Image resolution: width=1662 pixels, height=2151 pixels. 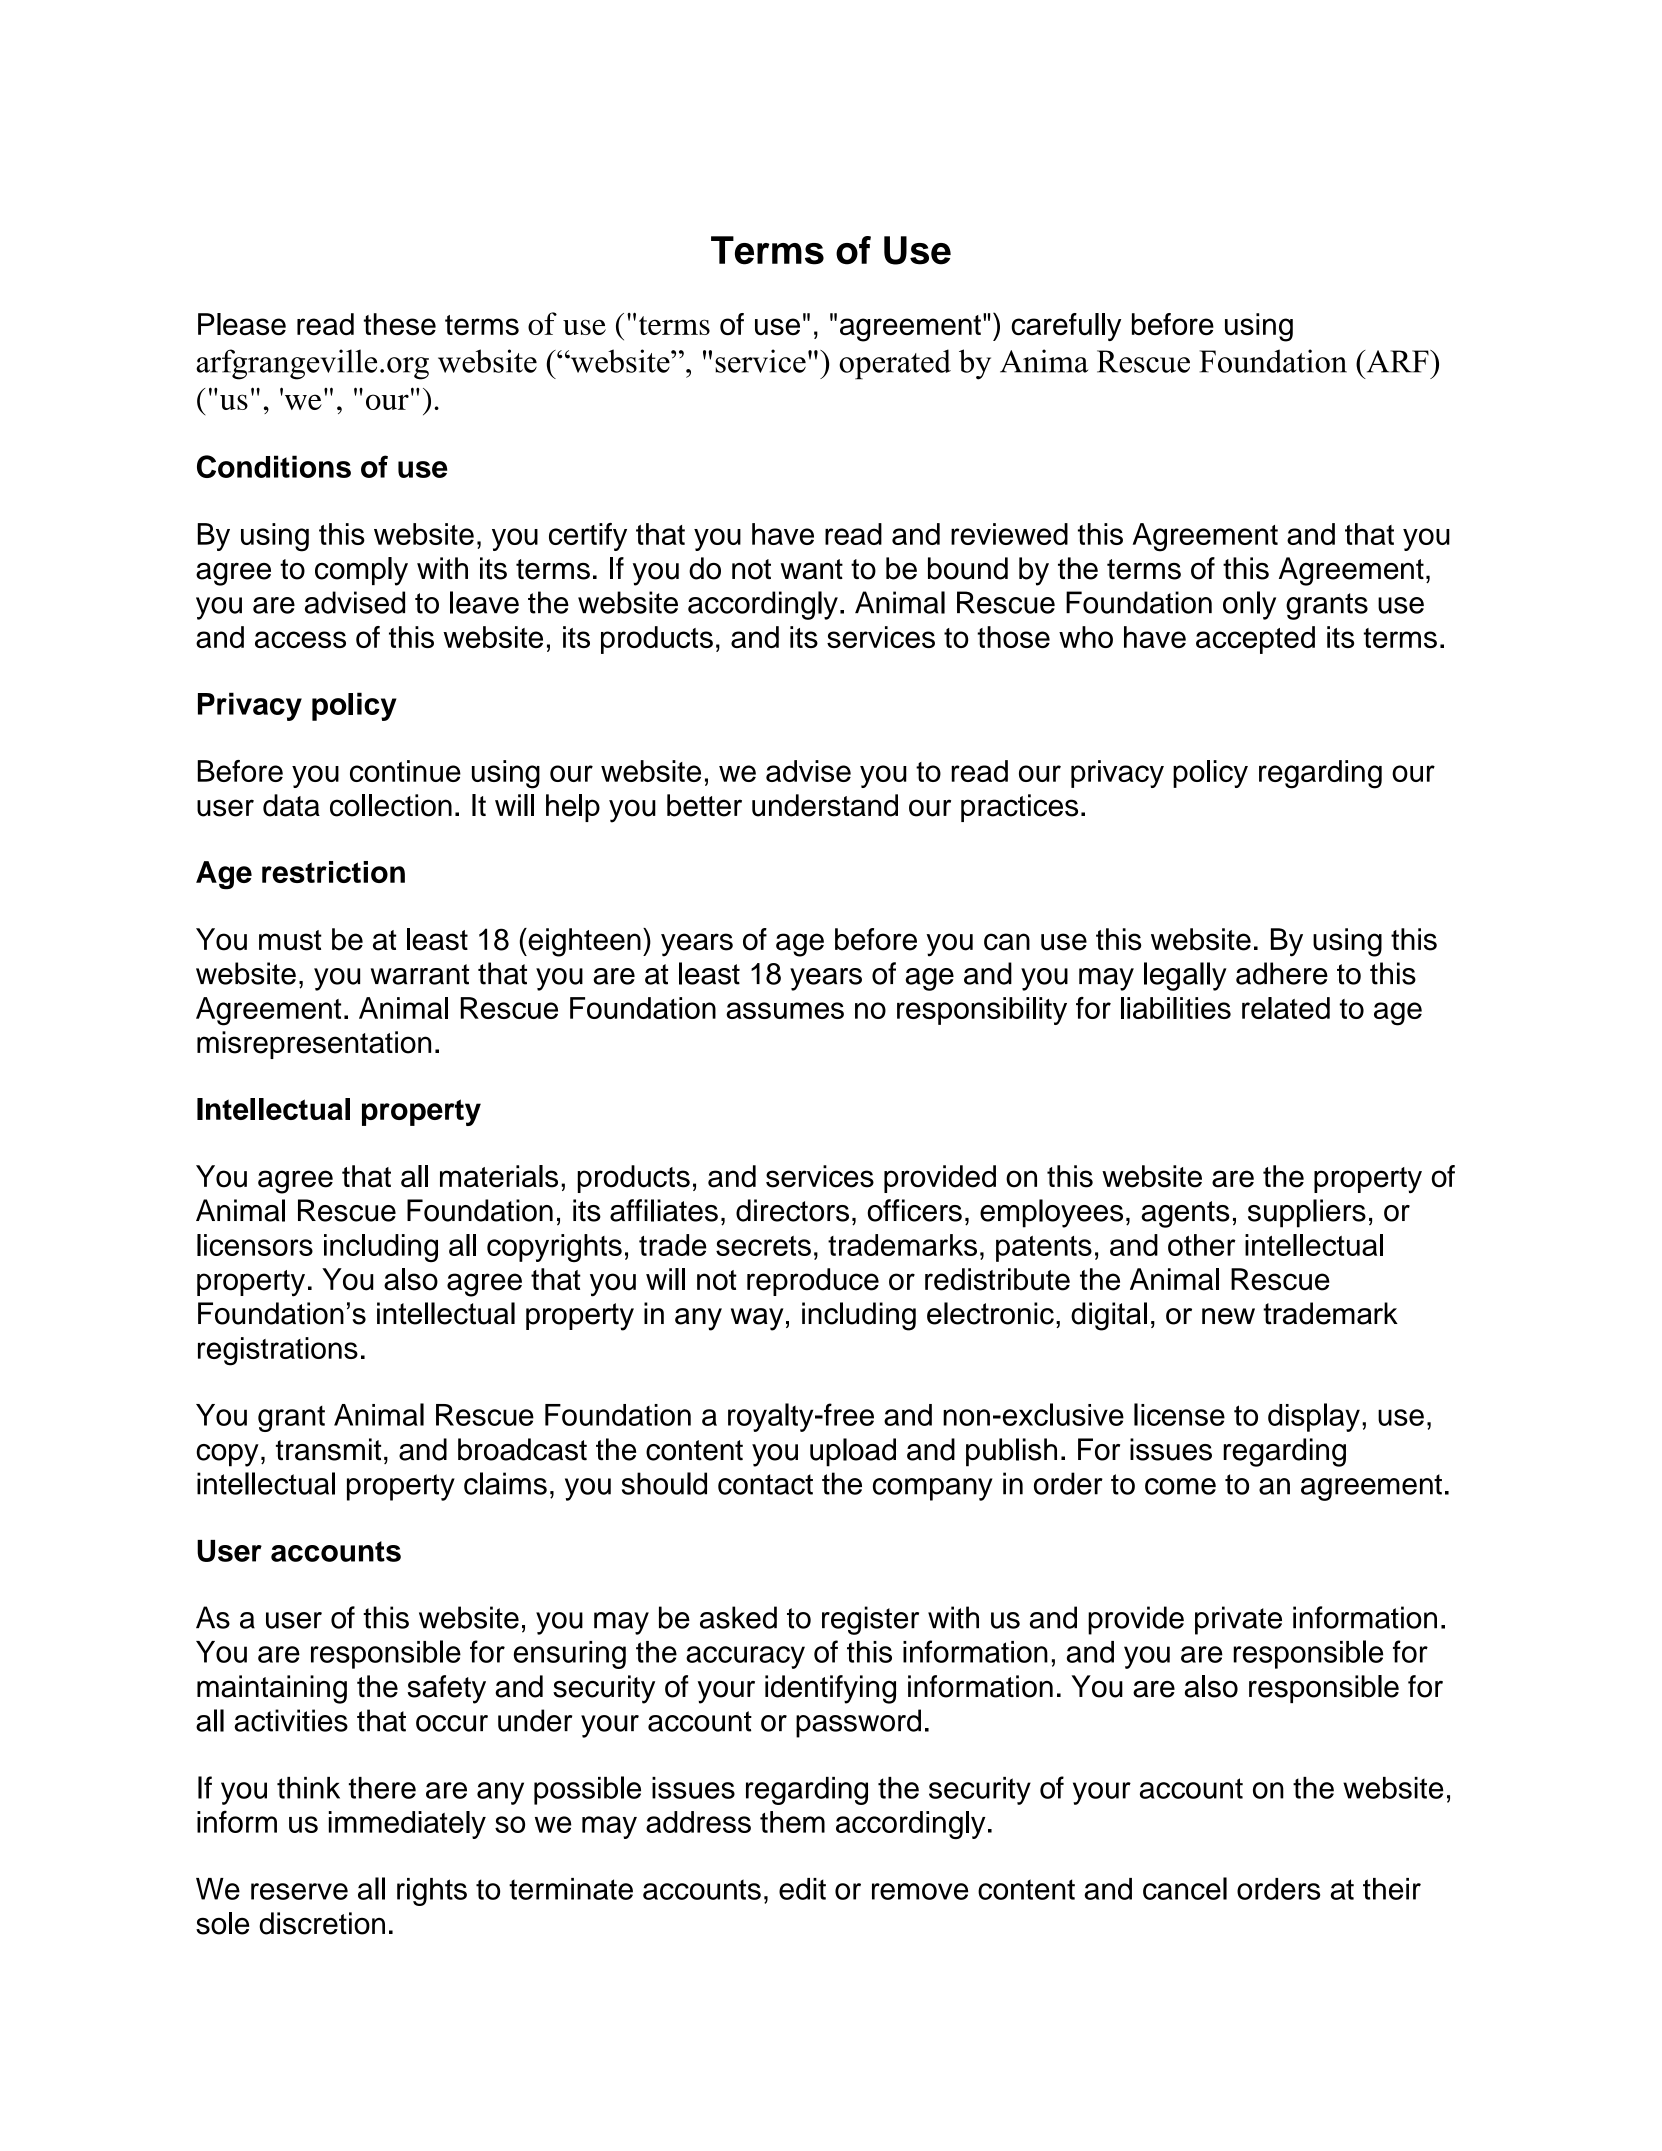 I want to click on adhere, so click(x=1282, y=973).
